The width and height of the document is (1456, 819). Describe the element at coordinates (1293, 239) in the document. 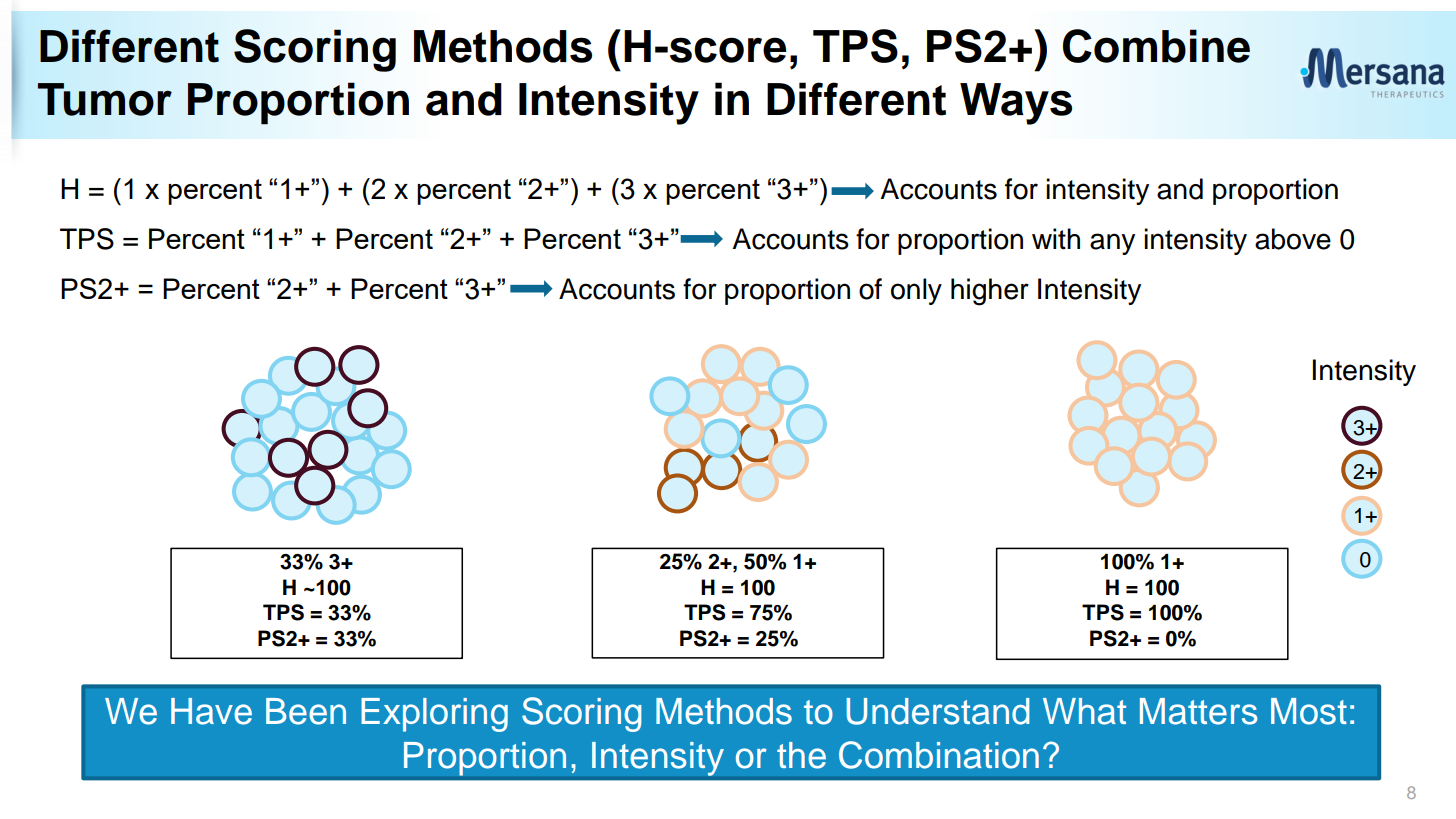

I see `above` at that location.
